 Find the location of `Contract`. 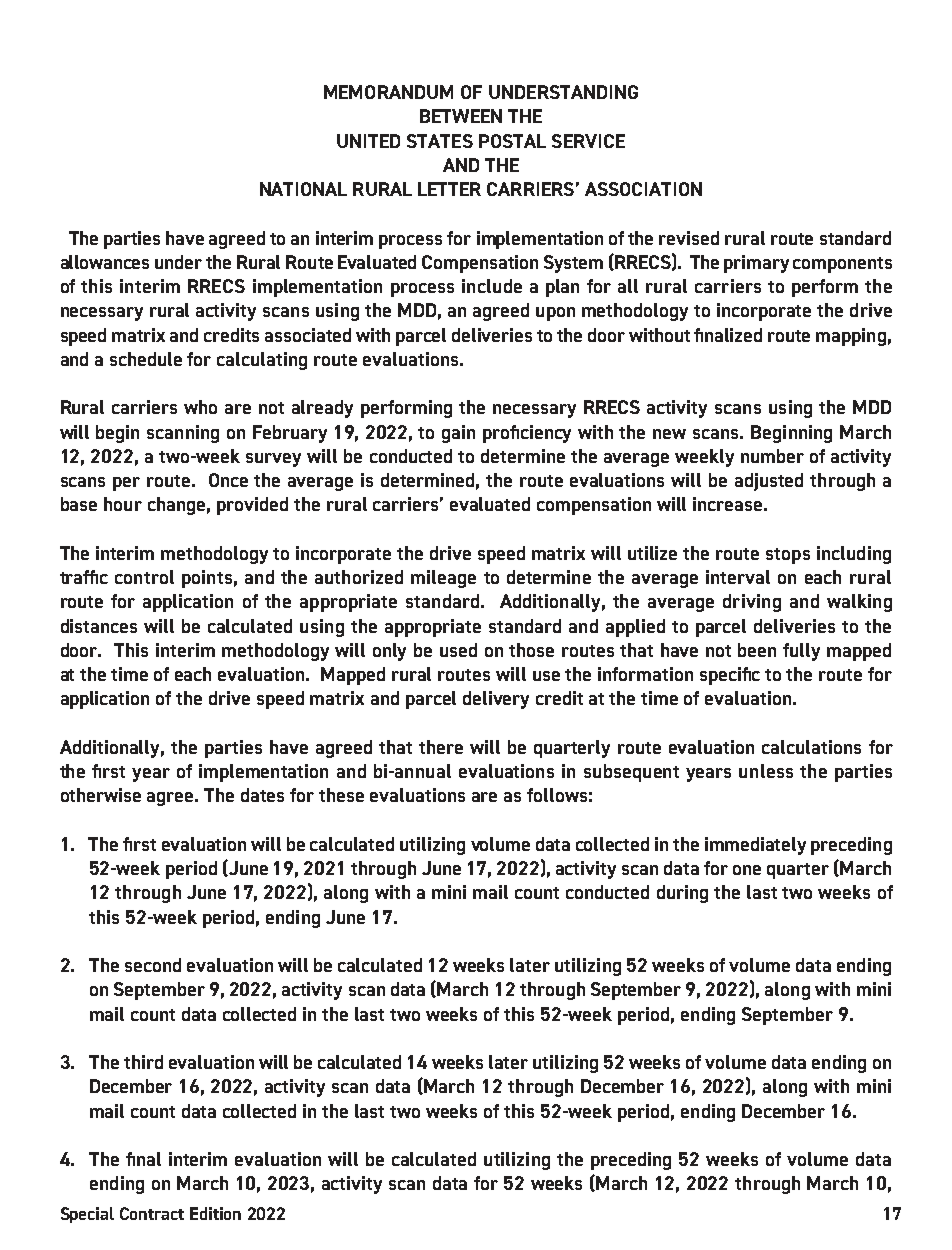

Contract is located at coordinates (152, 1213).
